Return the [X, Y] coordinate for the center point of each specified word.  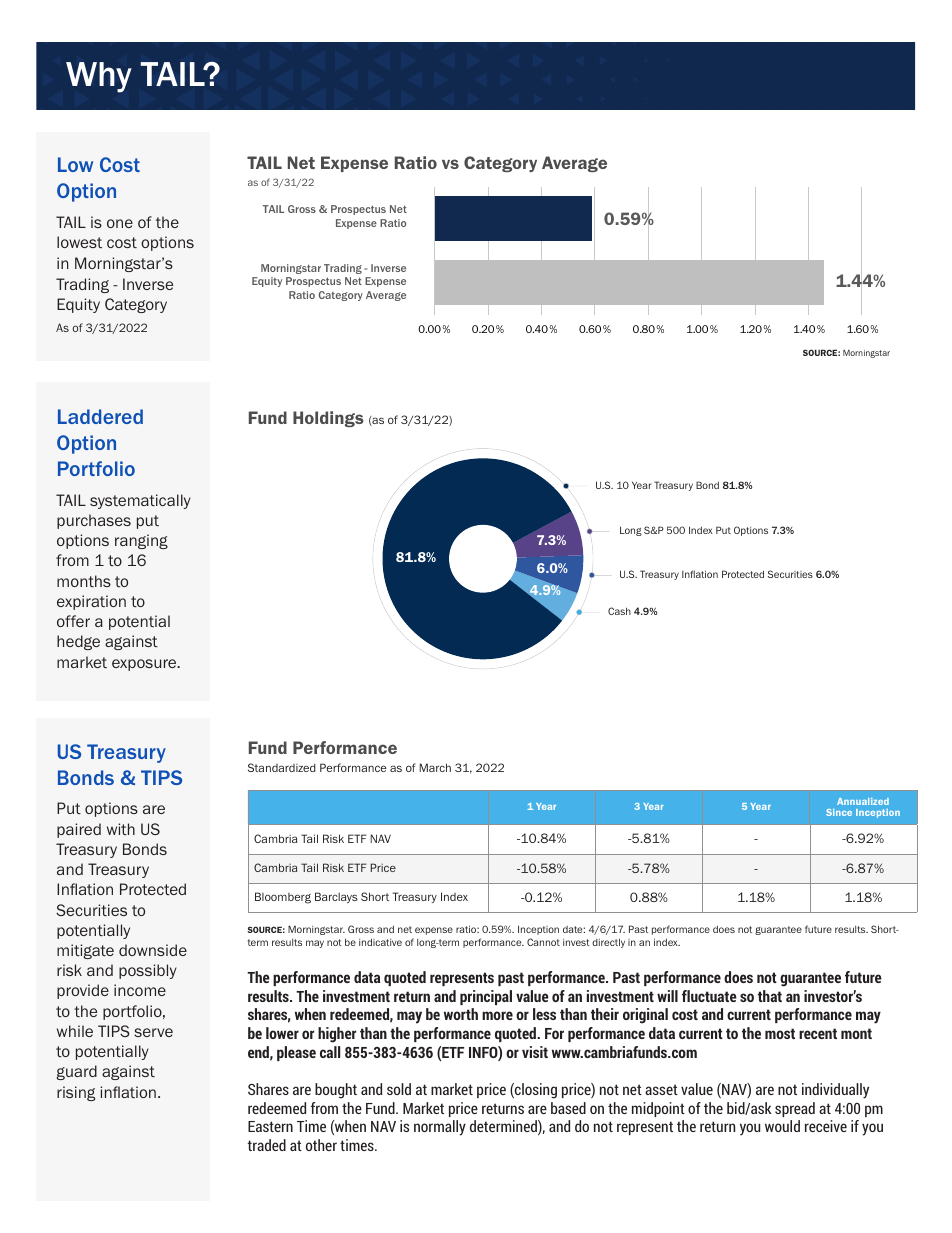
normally [440, 1128]
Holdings [328, 419]
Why [99, 77]
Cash [619, 611]
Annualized [863, 801]
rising [76, 1093]
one [120, 223]
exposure [145, 665]
